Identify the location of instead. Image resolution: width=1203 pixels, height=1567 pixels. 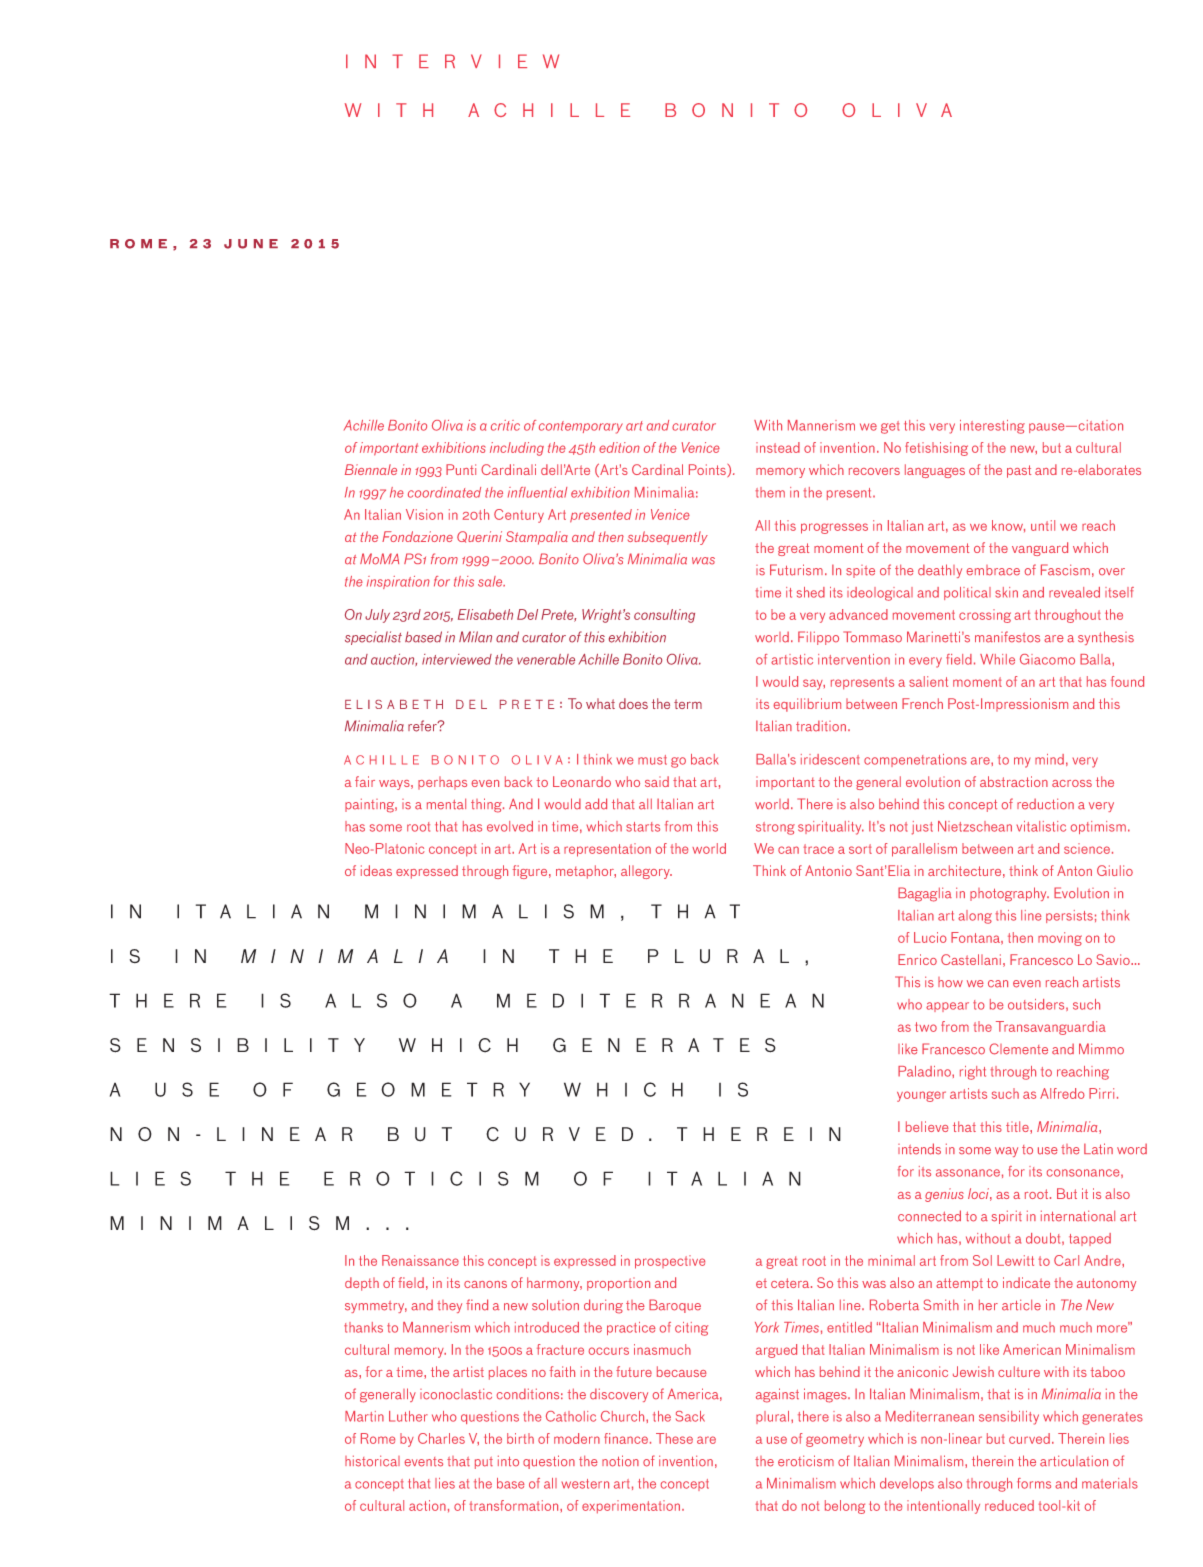
(778, 447).
